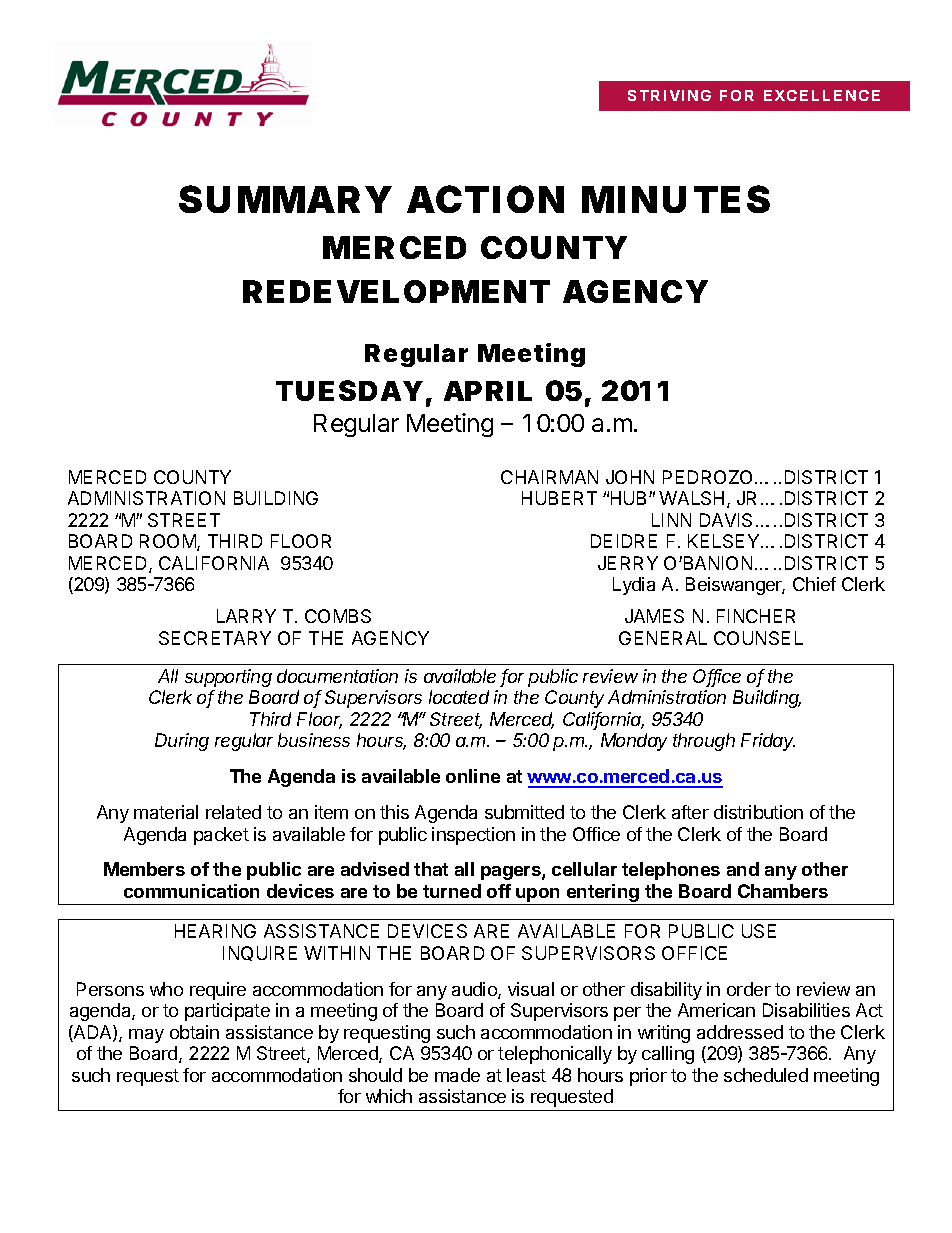 This screenshot has height=1233, width=952. Describe the element at coordinates (691, 498) in the screenshot. I see `WALSH` at that location.
